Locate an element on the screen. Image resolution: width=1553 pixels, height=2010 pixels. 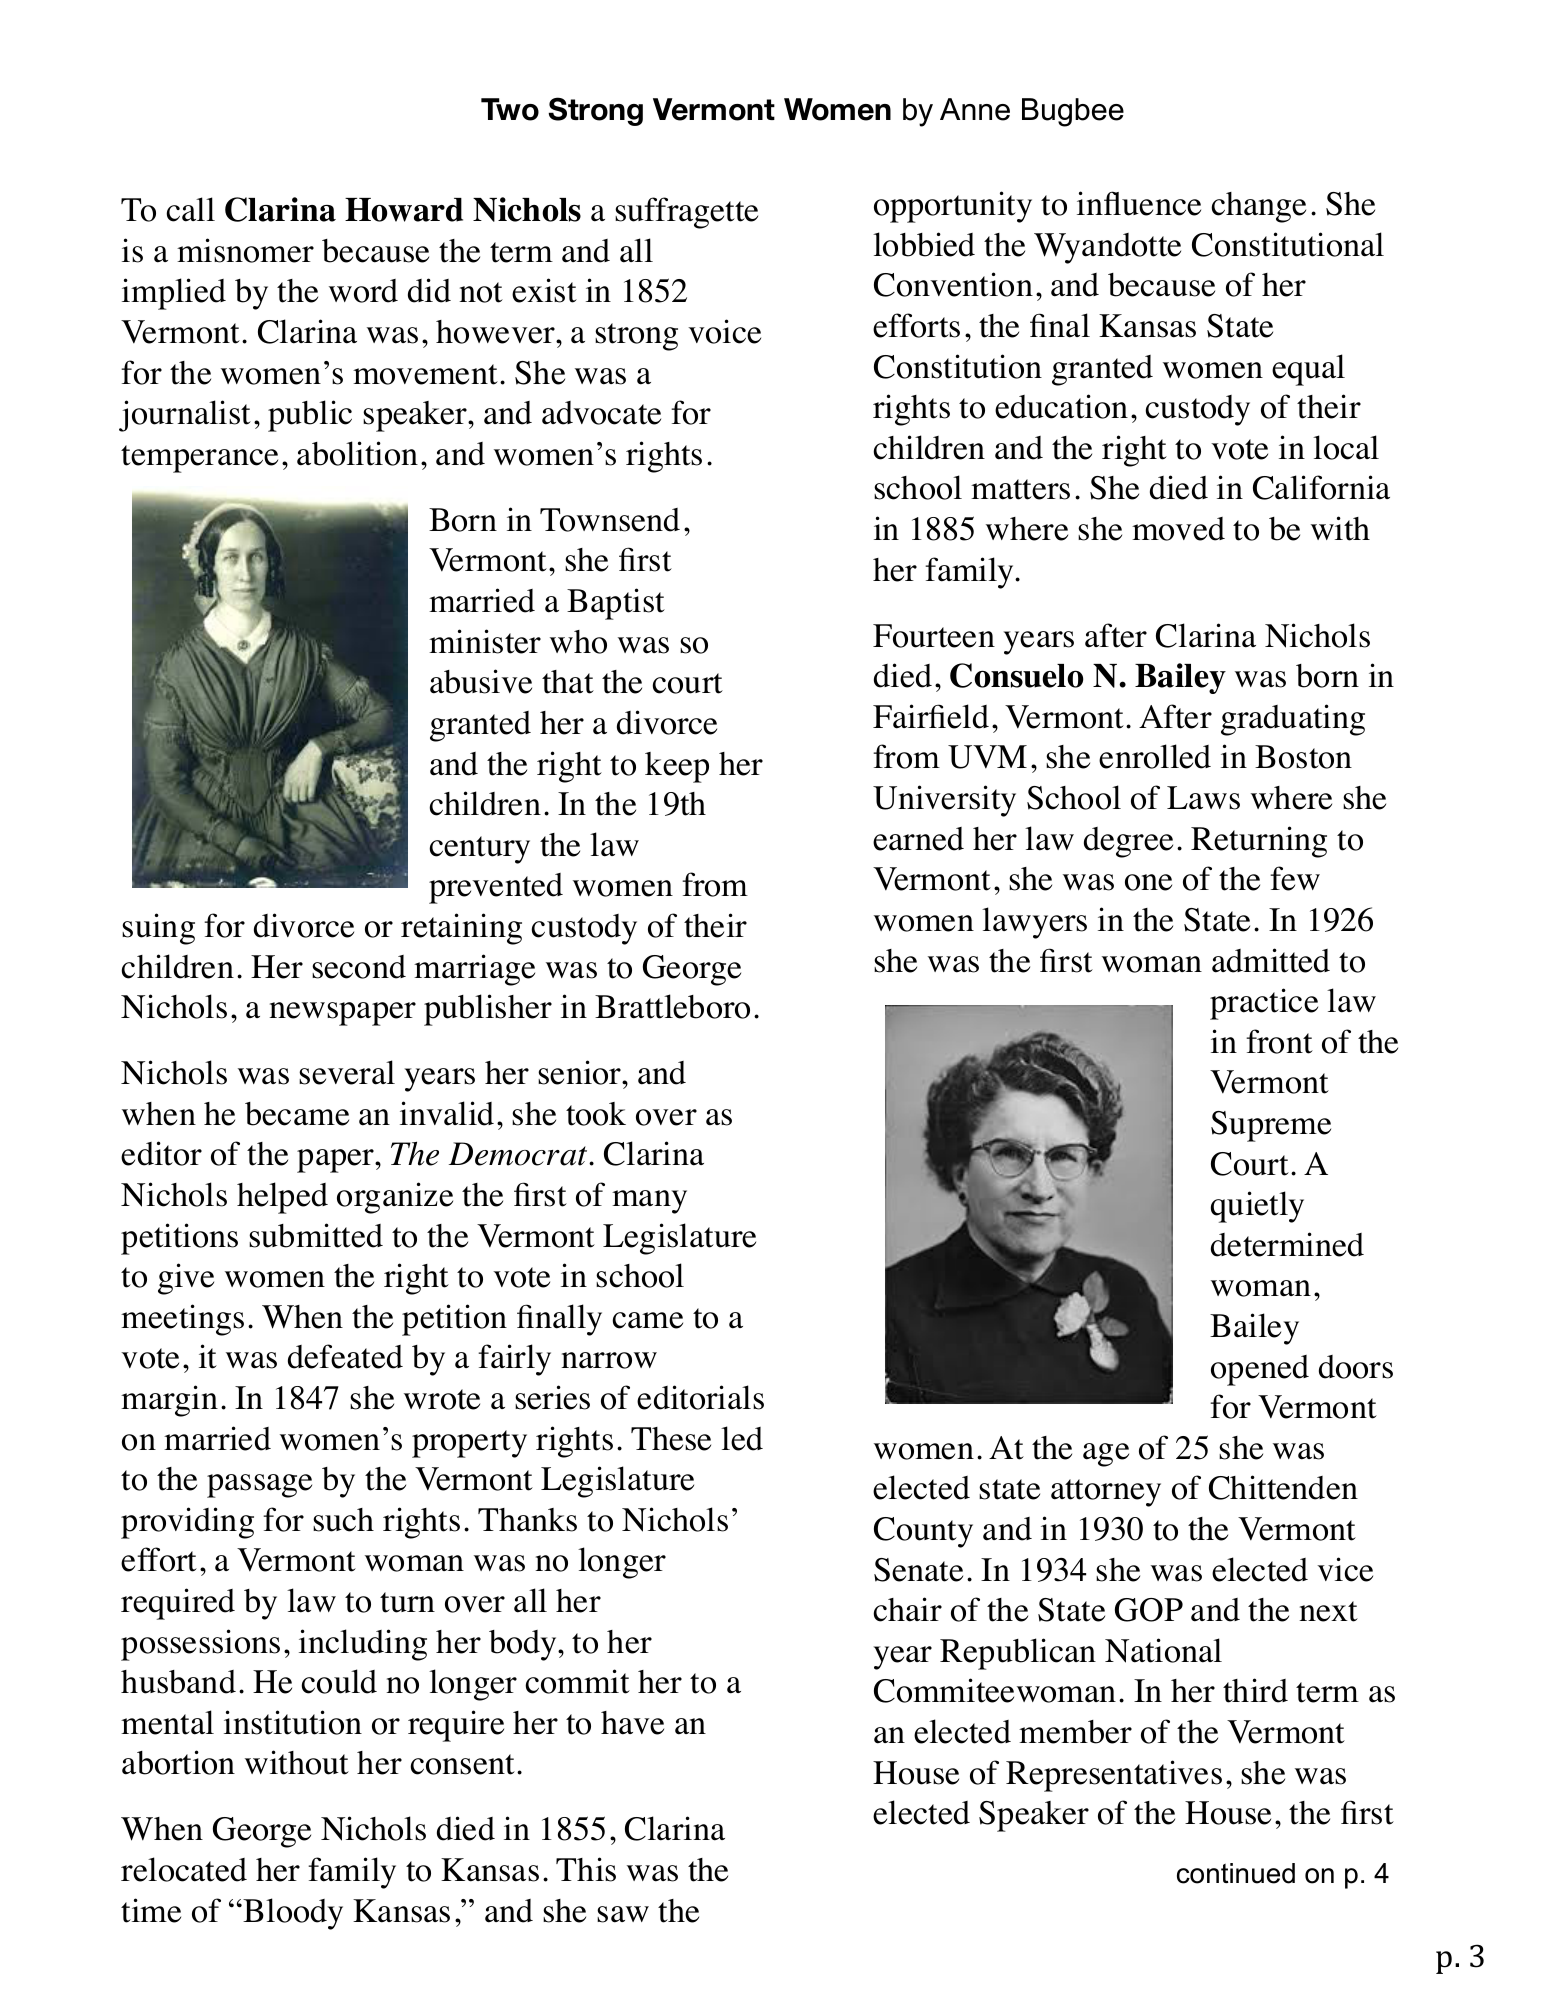
continued is located at coordinates (1236, 1873).
